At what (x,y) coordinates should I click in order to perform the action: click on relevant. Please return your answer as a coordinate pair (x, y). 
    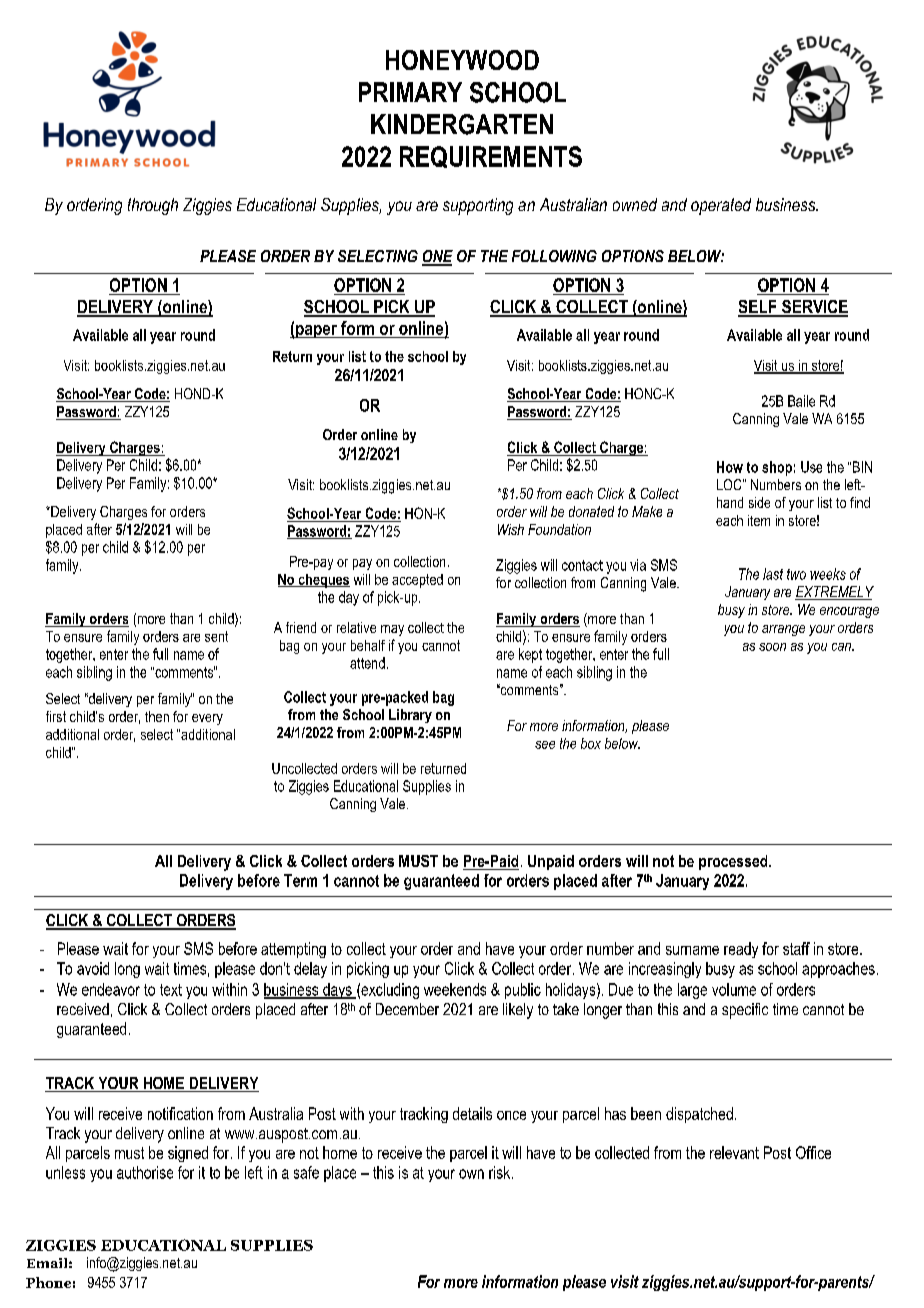
    Looking at the image, I should click on (734, 1152).
